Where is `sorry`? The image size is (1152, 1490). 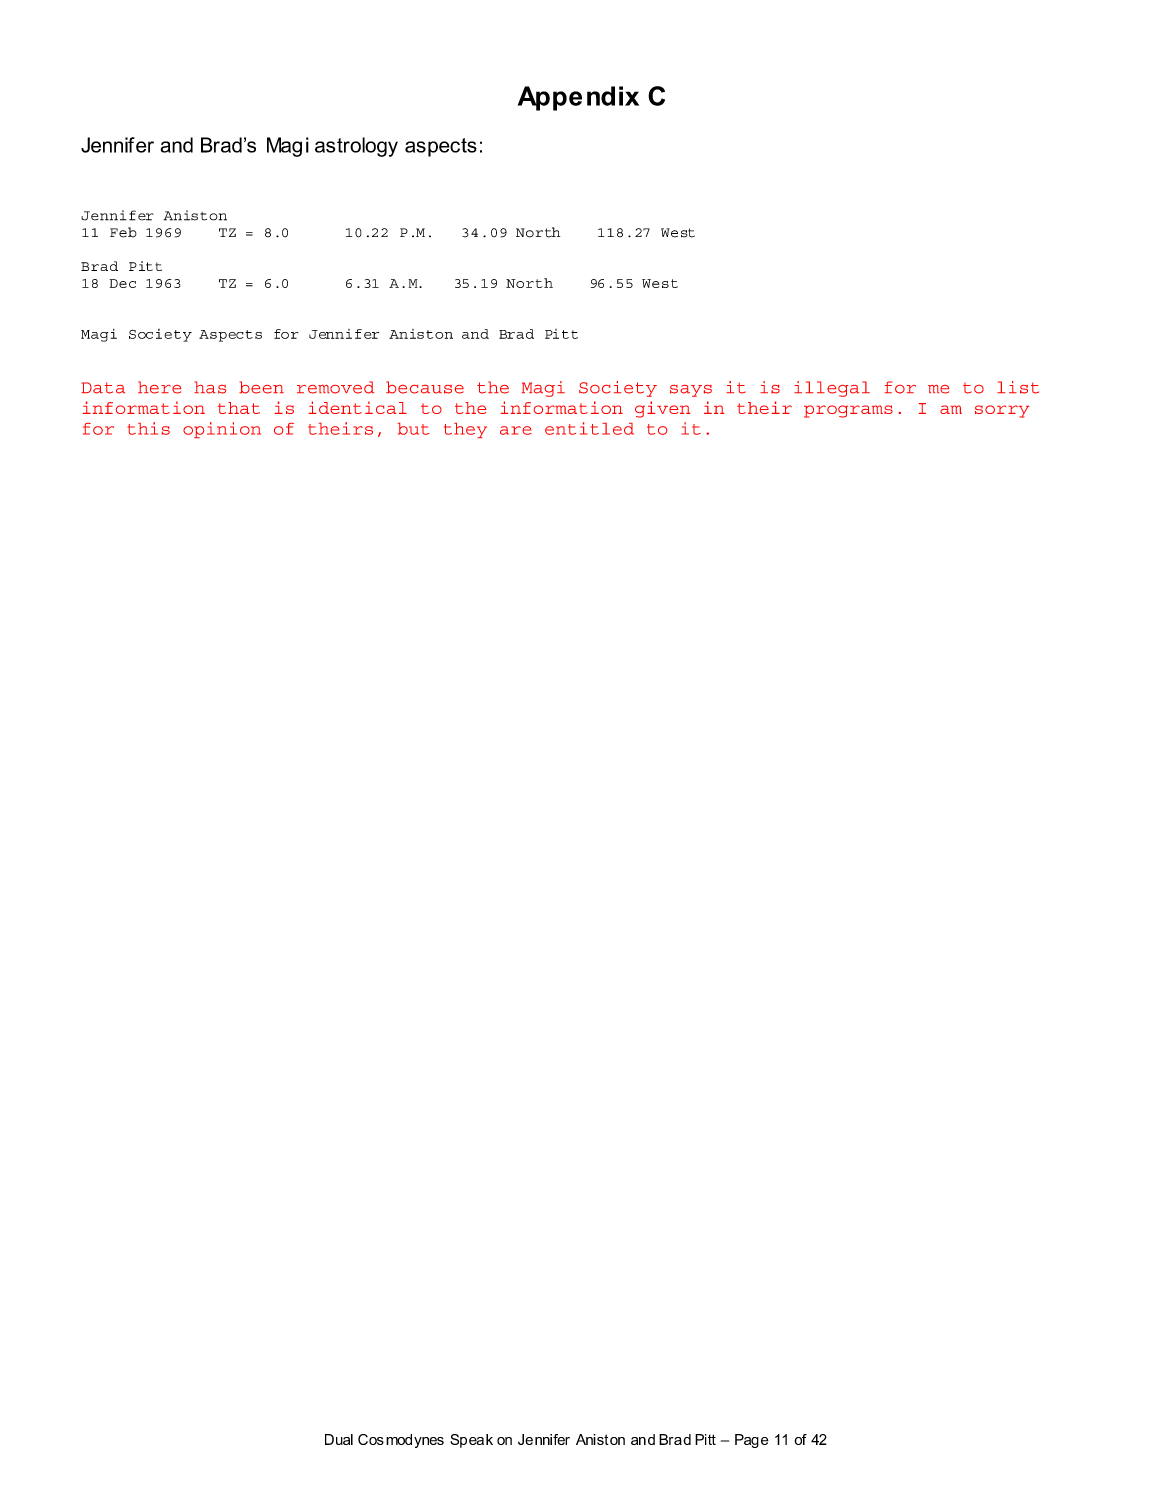 sorry is located at coordinates (1002, 411).
